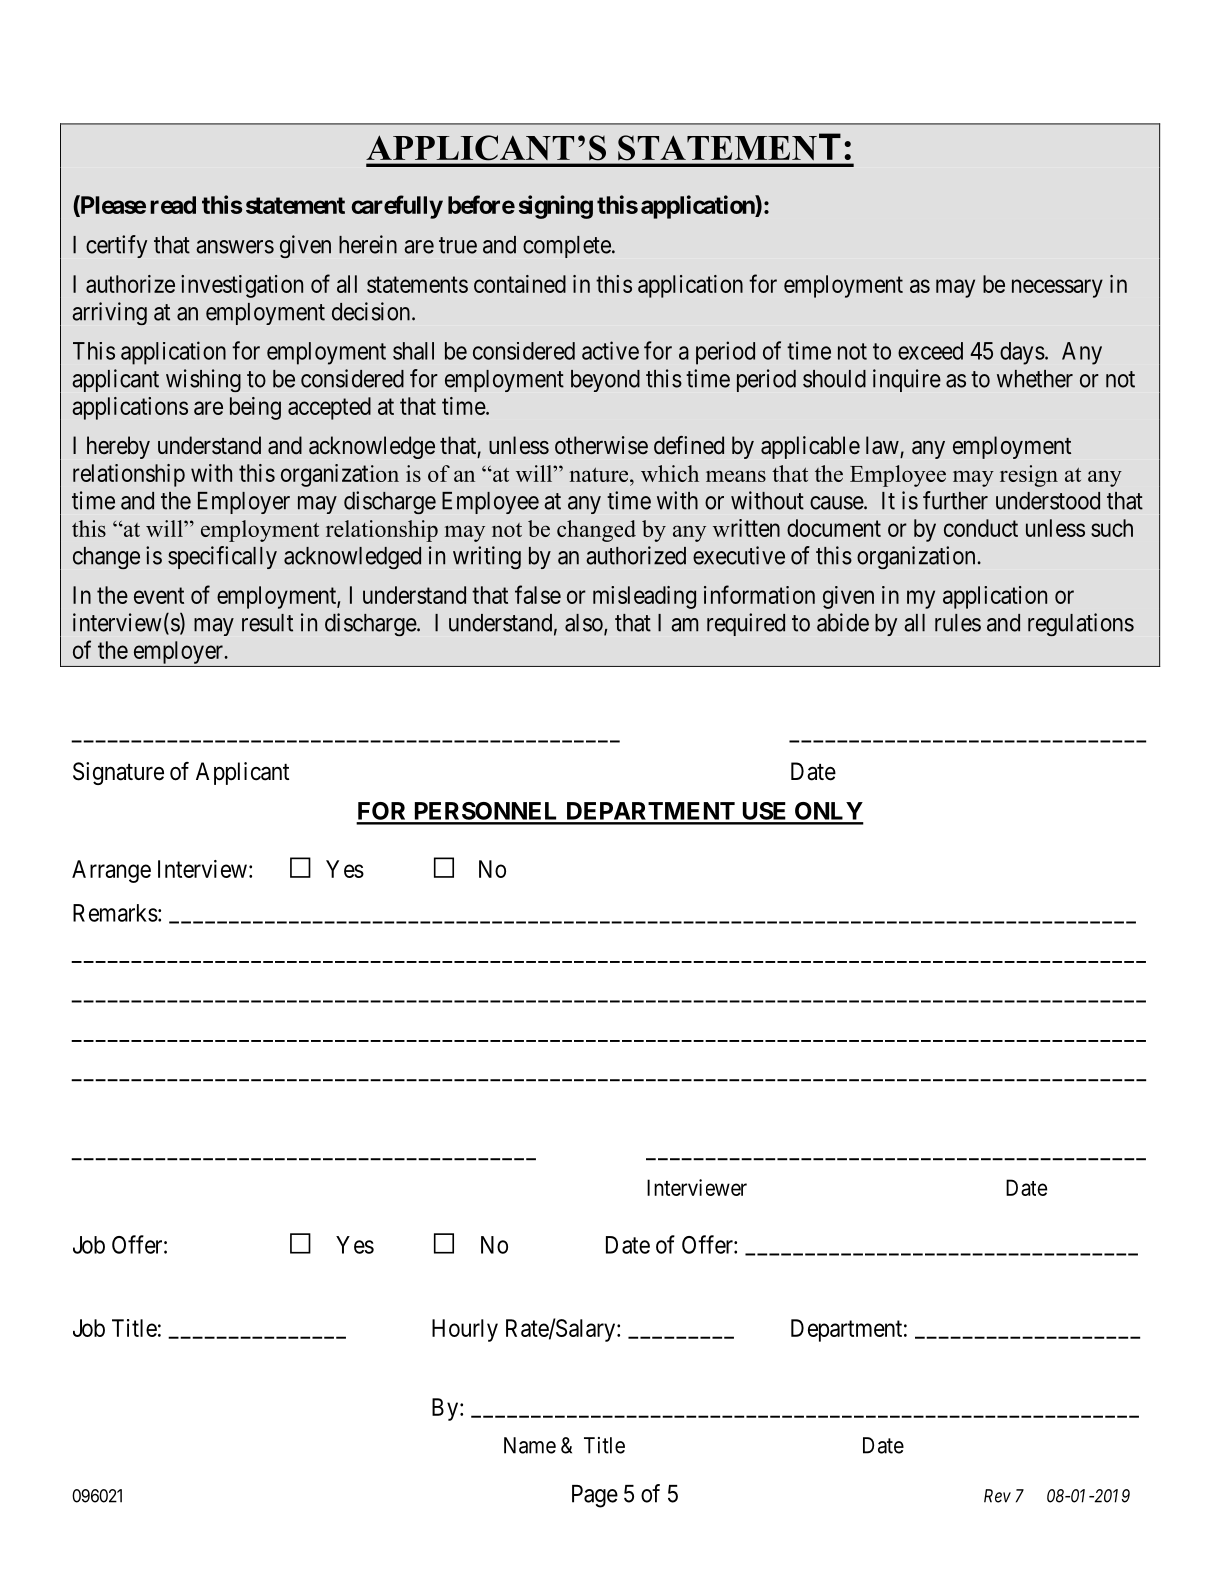 This document has width=1220, height=1579. Describe the element at coordinates (222, 557) in the document. I see `specifically` at that location.
